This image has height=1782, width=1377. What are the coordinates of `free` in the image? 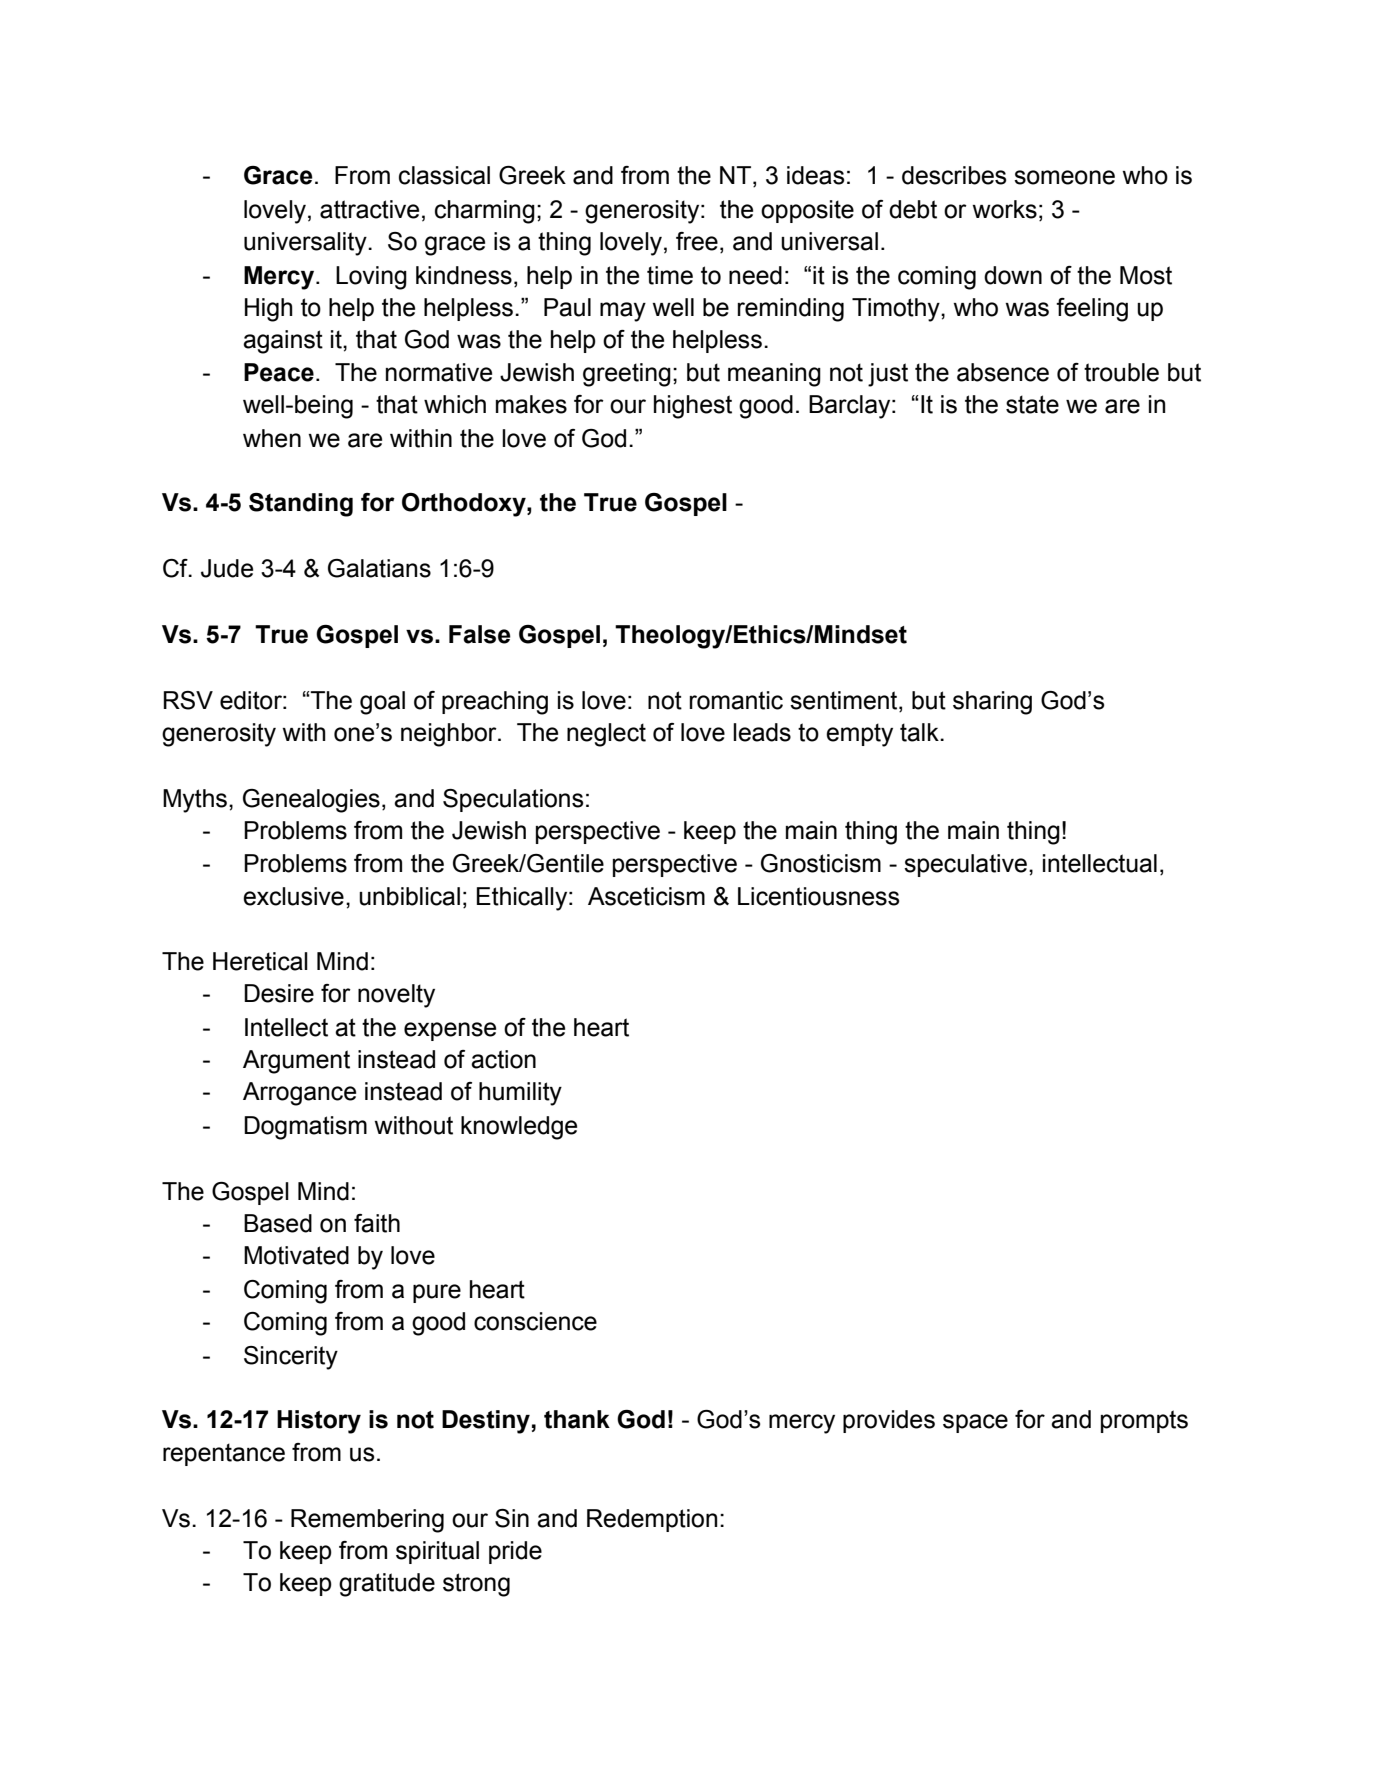 It's located at (697, 241).
